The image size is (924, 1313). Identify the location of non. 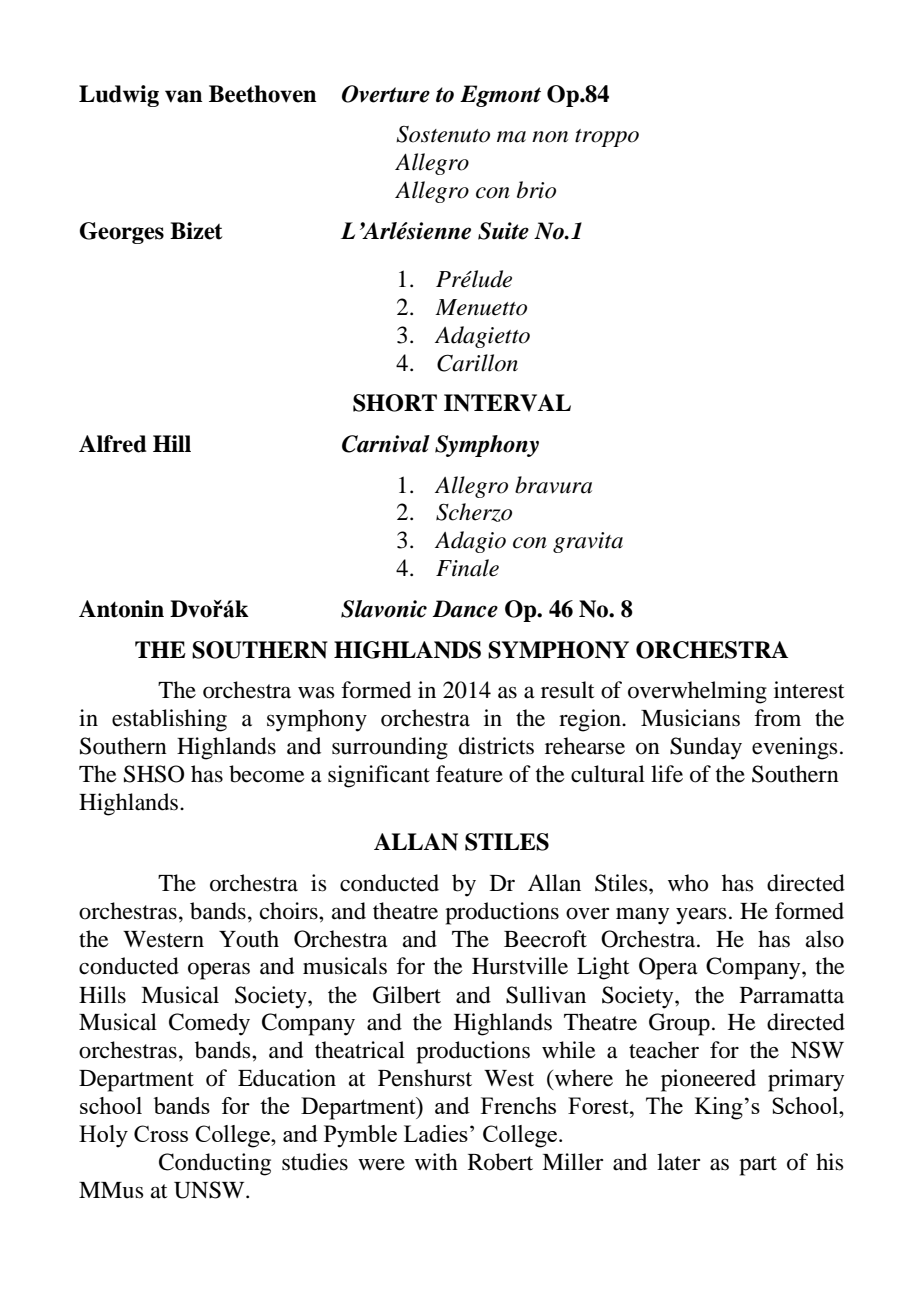
(550, 137).
